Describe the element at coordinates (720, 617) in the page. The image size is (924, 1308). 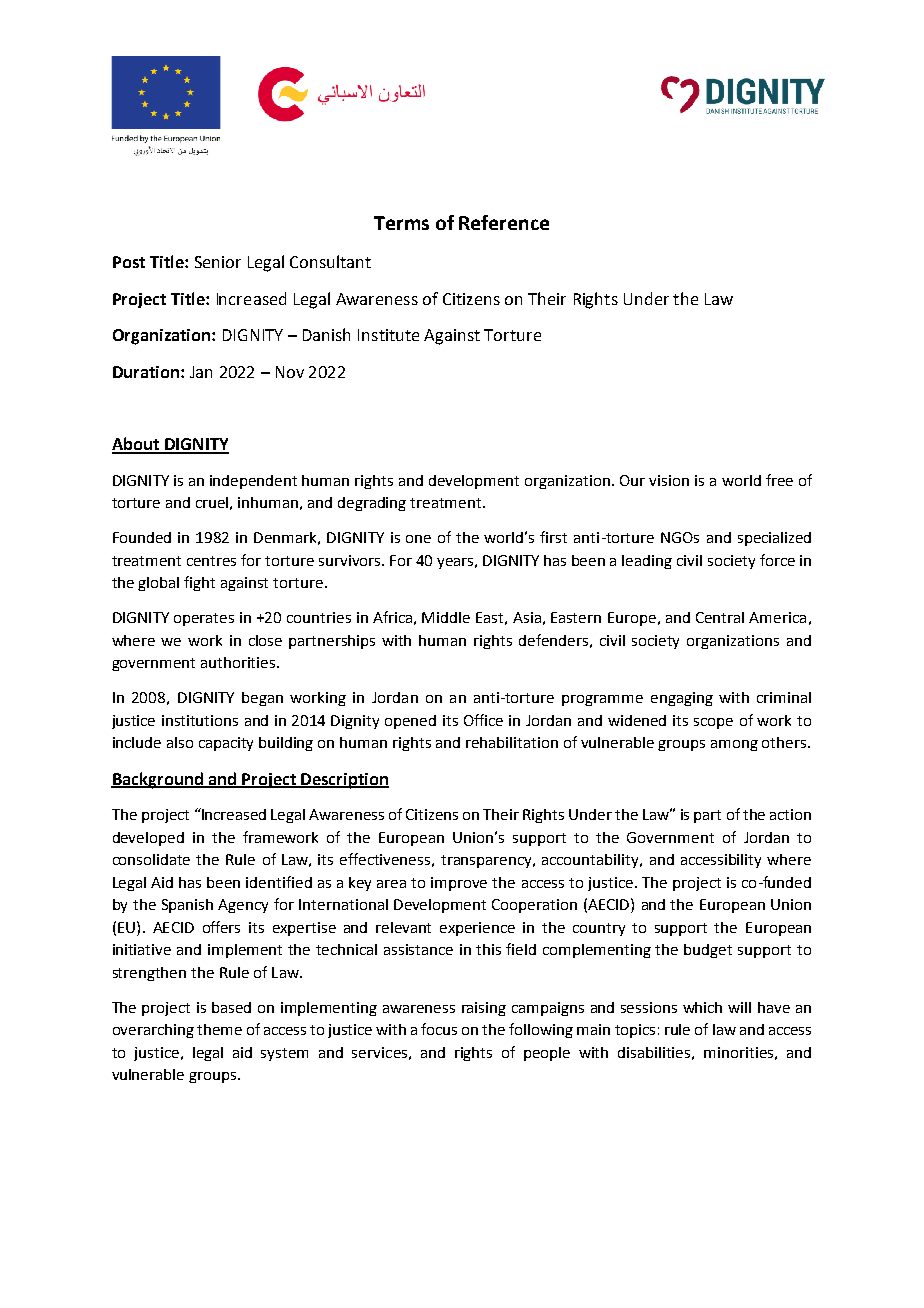
I see `Central` at that location.
